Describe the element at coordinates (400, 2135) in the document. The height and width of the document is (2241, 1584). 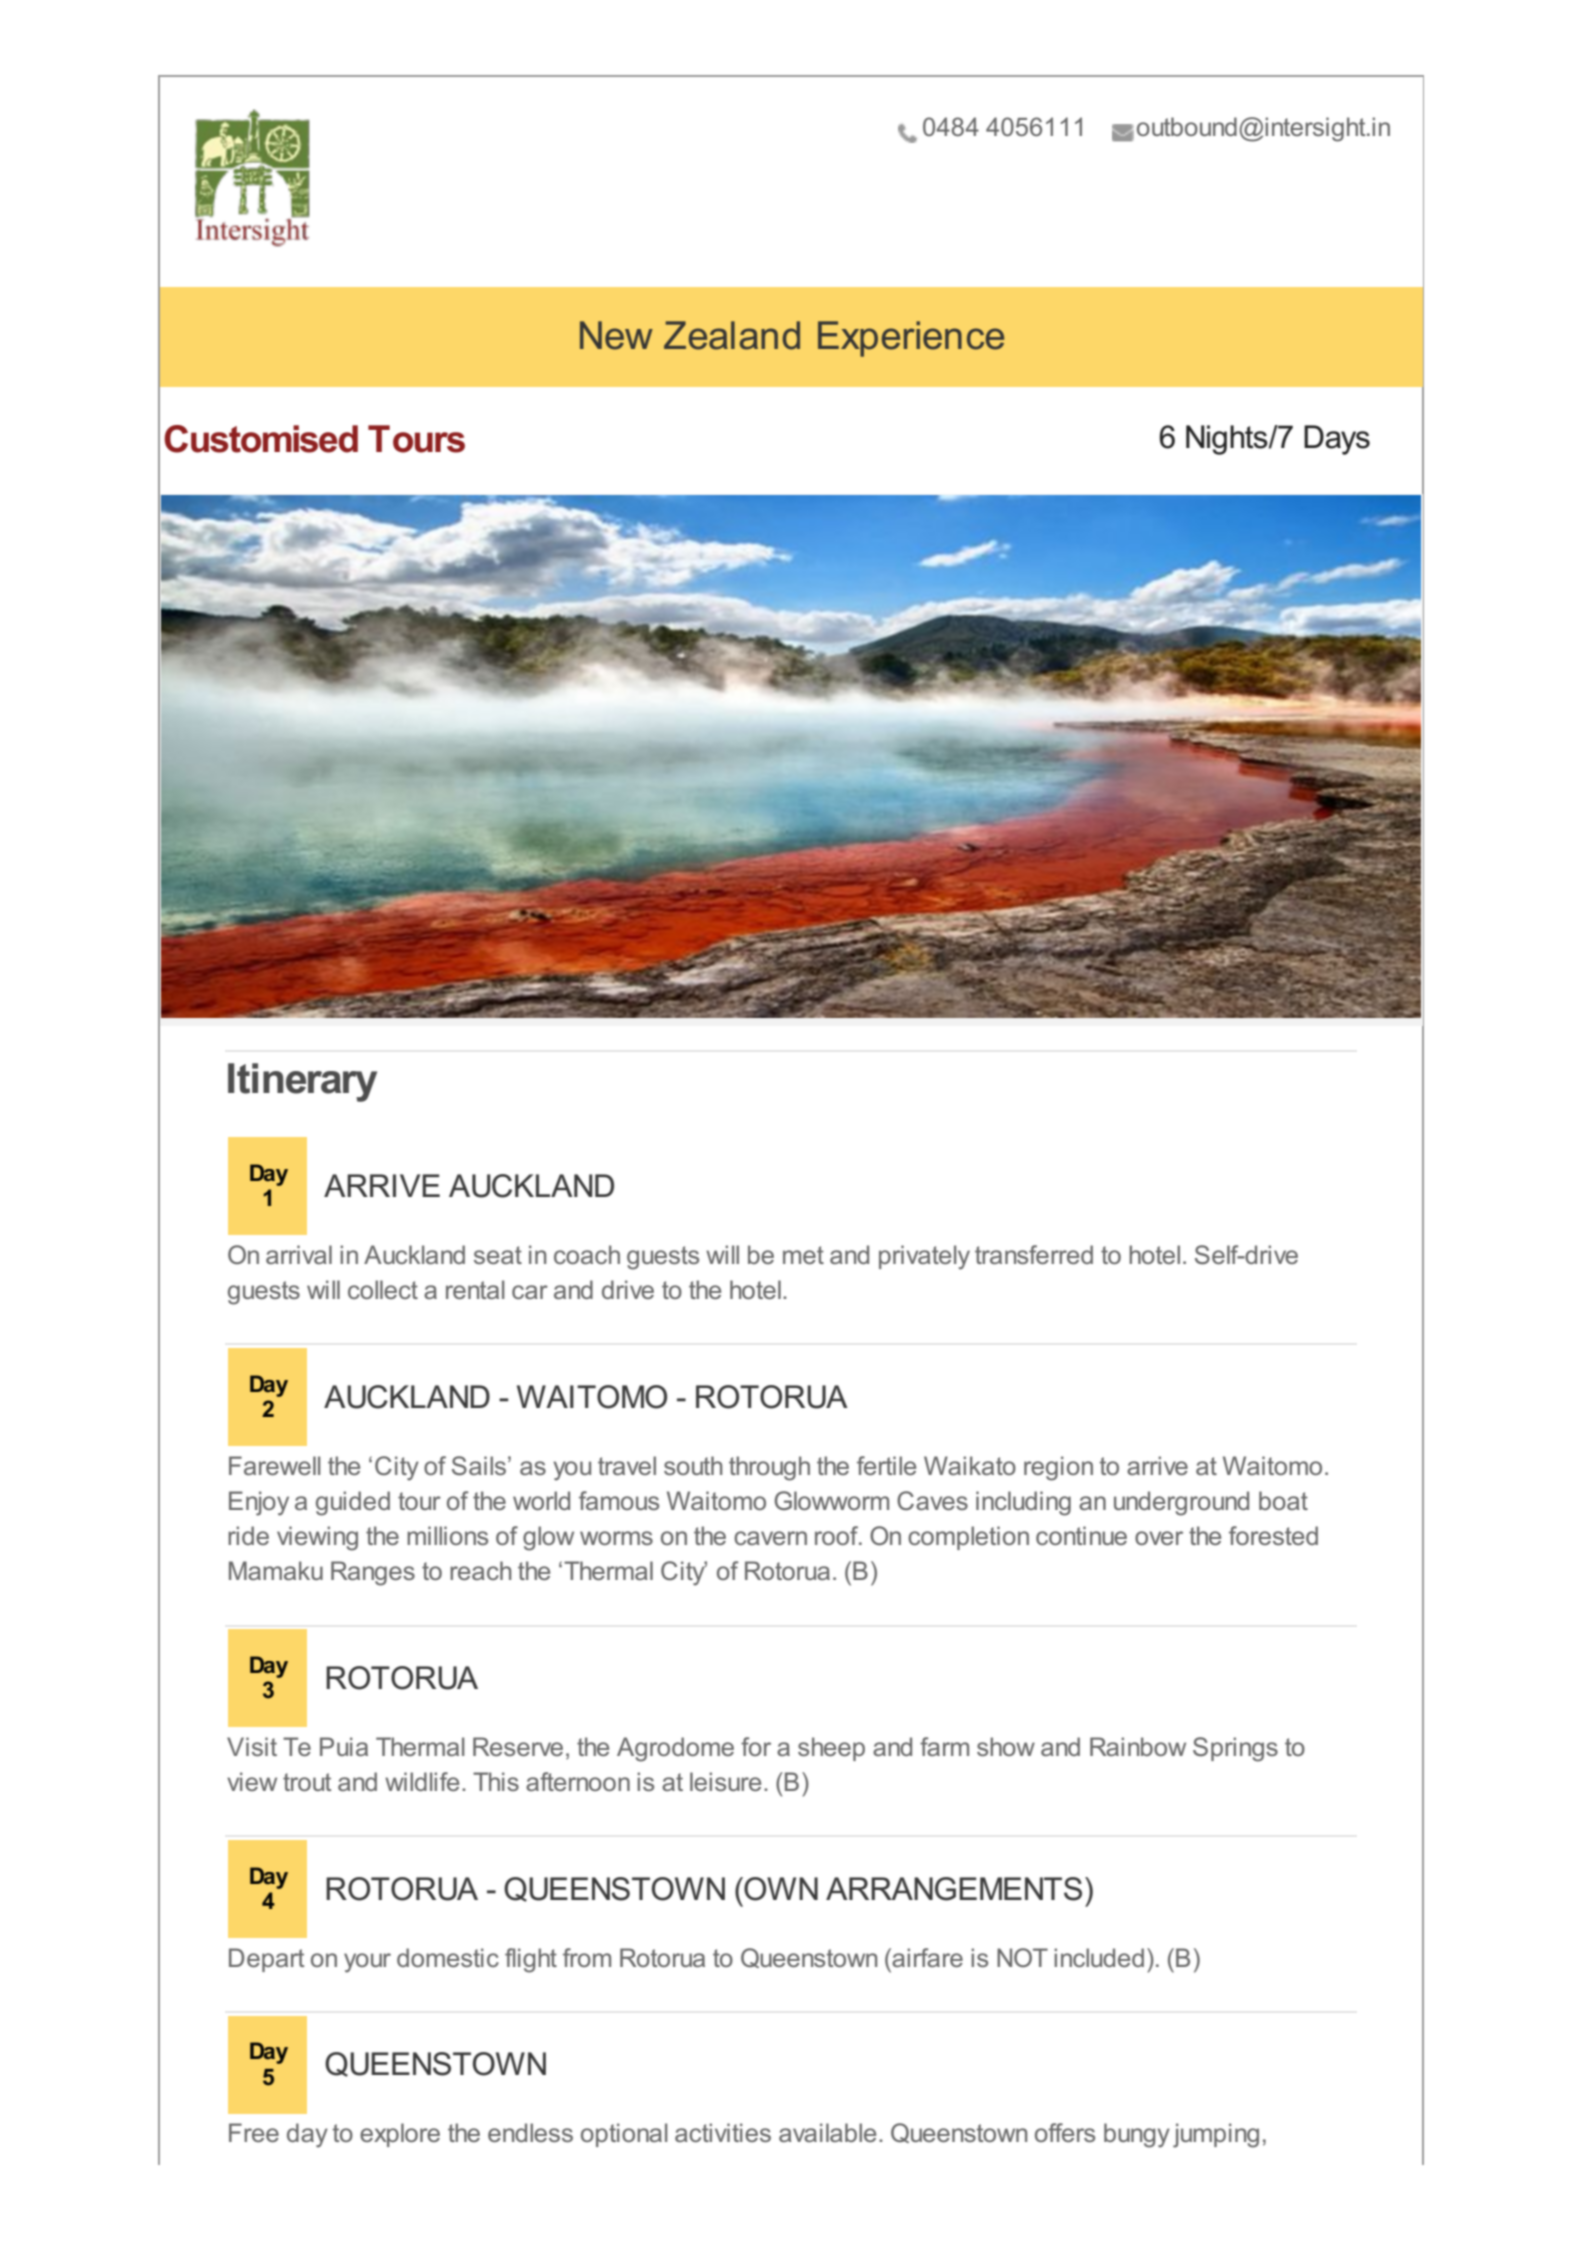
I see `explore` at that location.
